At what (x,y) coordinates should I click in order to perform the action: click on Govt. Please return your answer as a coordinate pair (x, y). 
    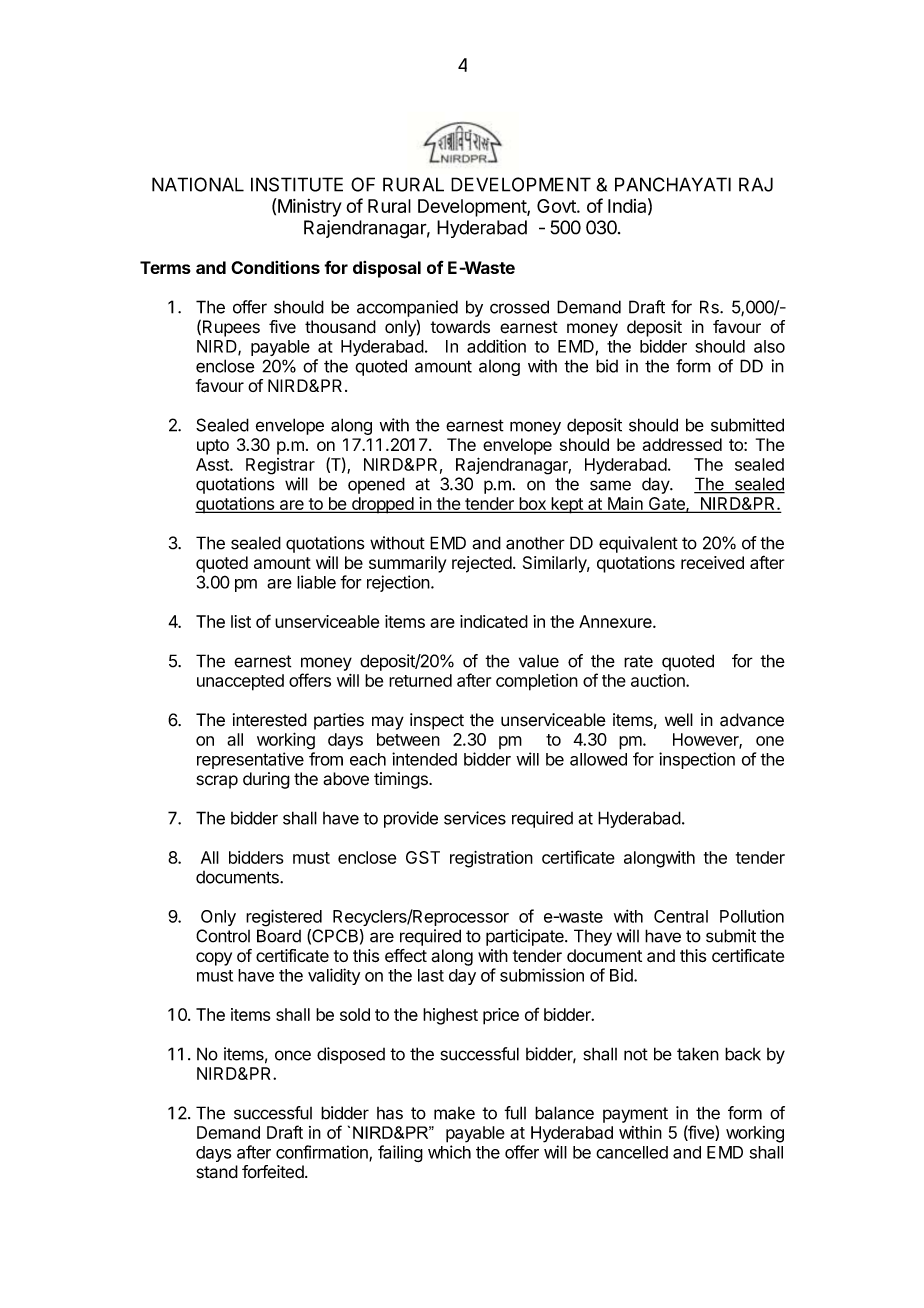
    Looking at the image, I should click on (557, 206).
